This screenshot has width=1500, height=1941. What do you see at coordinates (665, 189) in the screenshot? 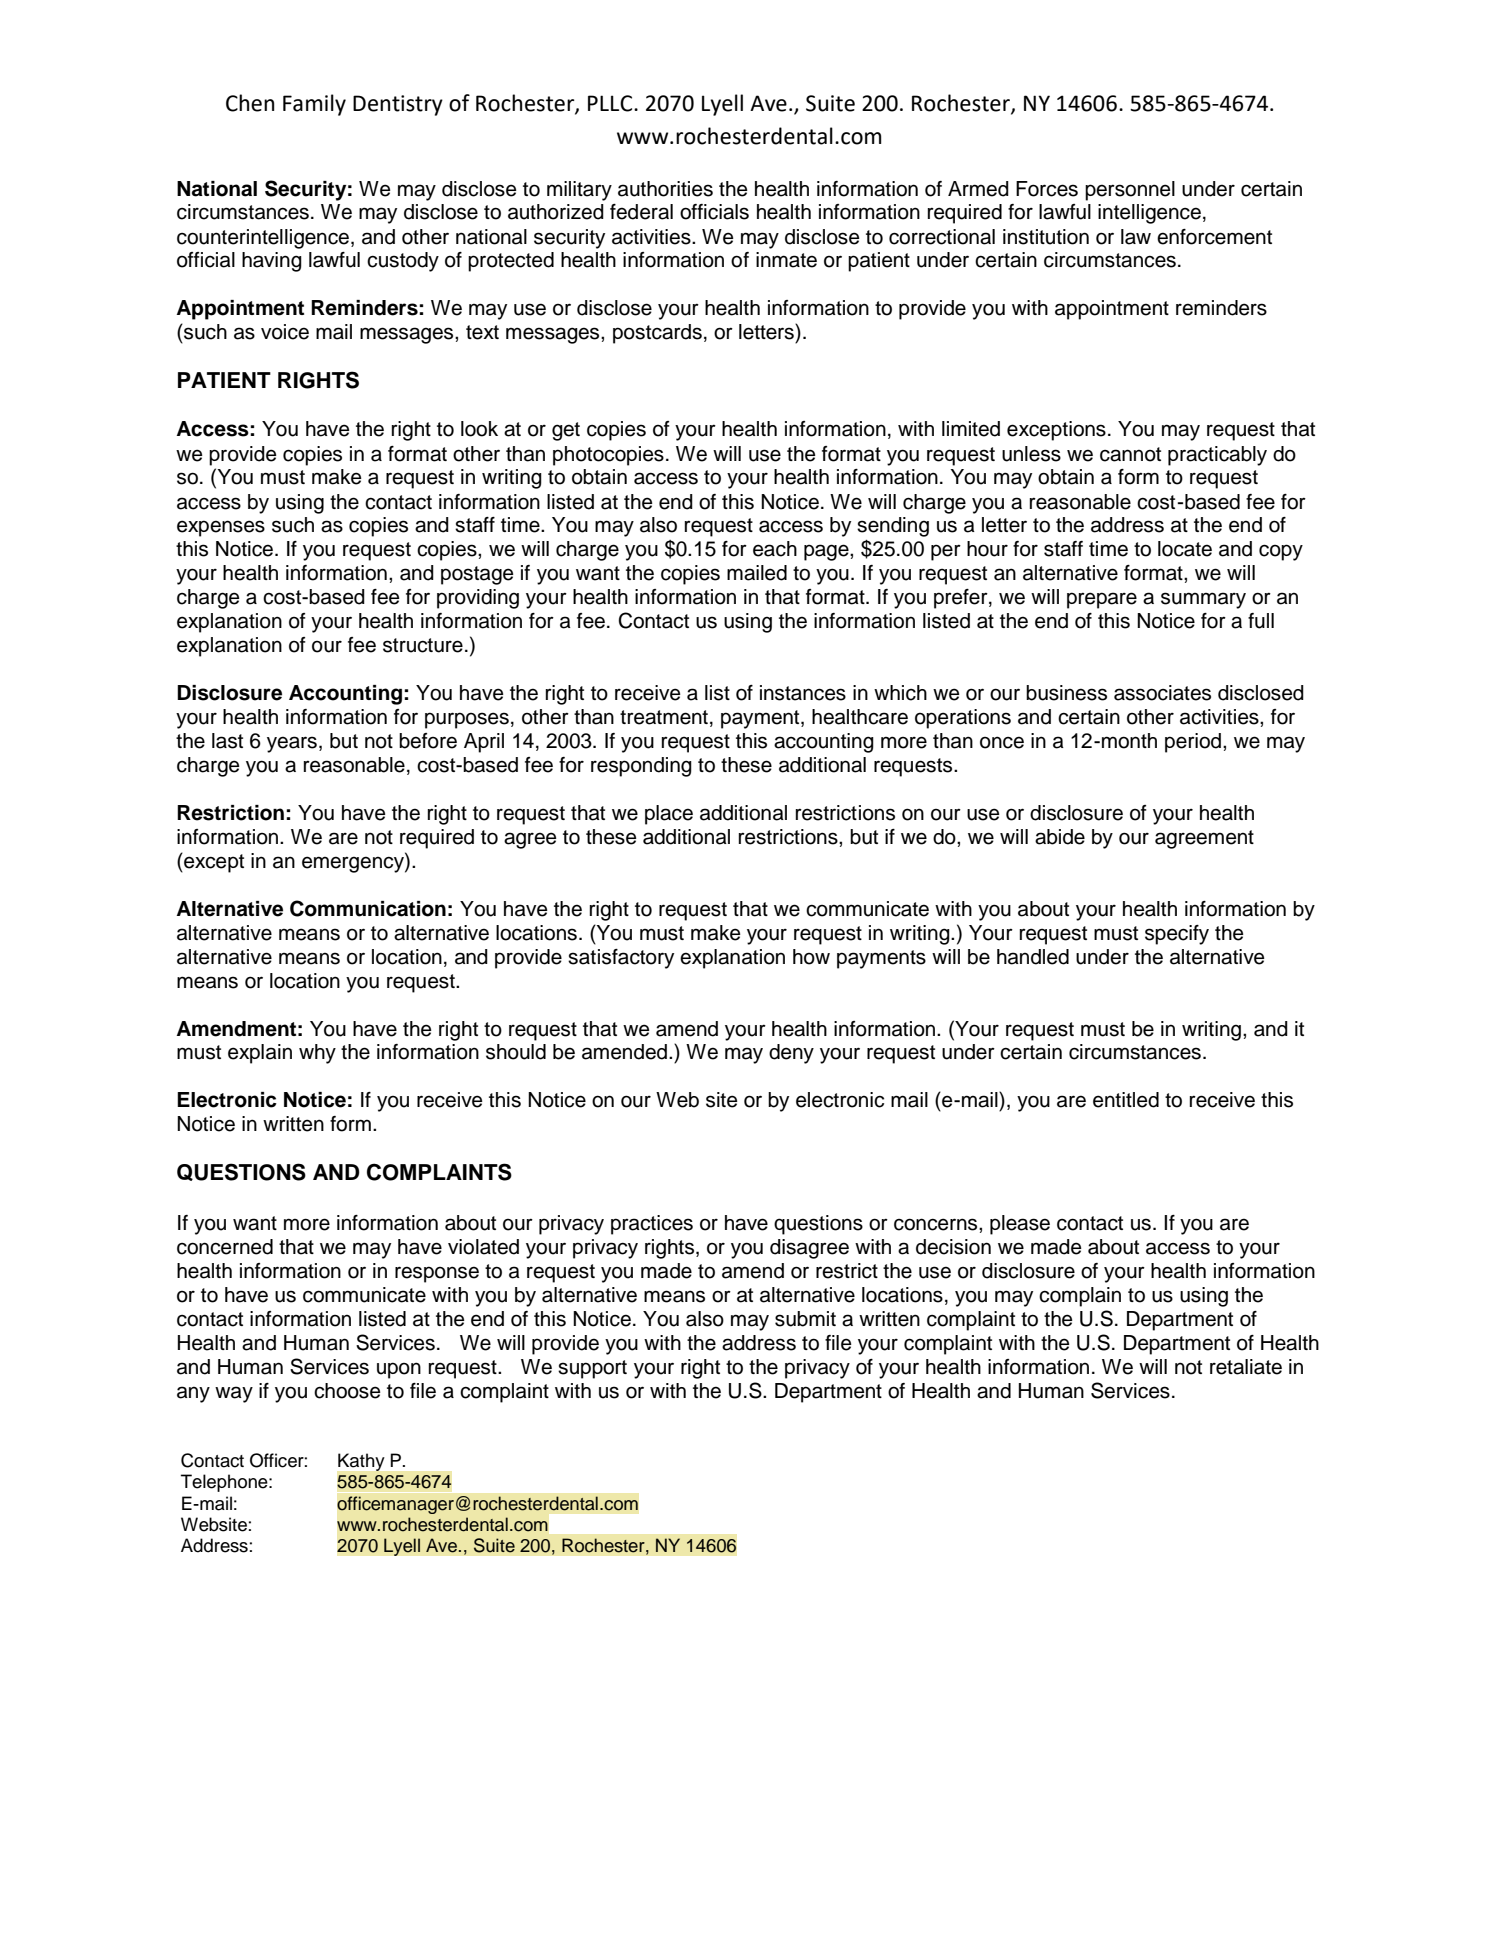
I see `authorities` at bounding box center [665, 189].
